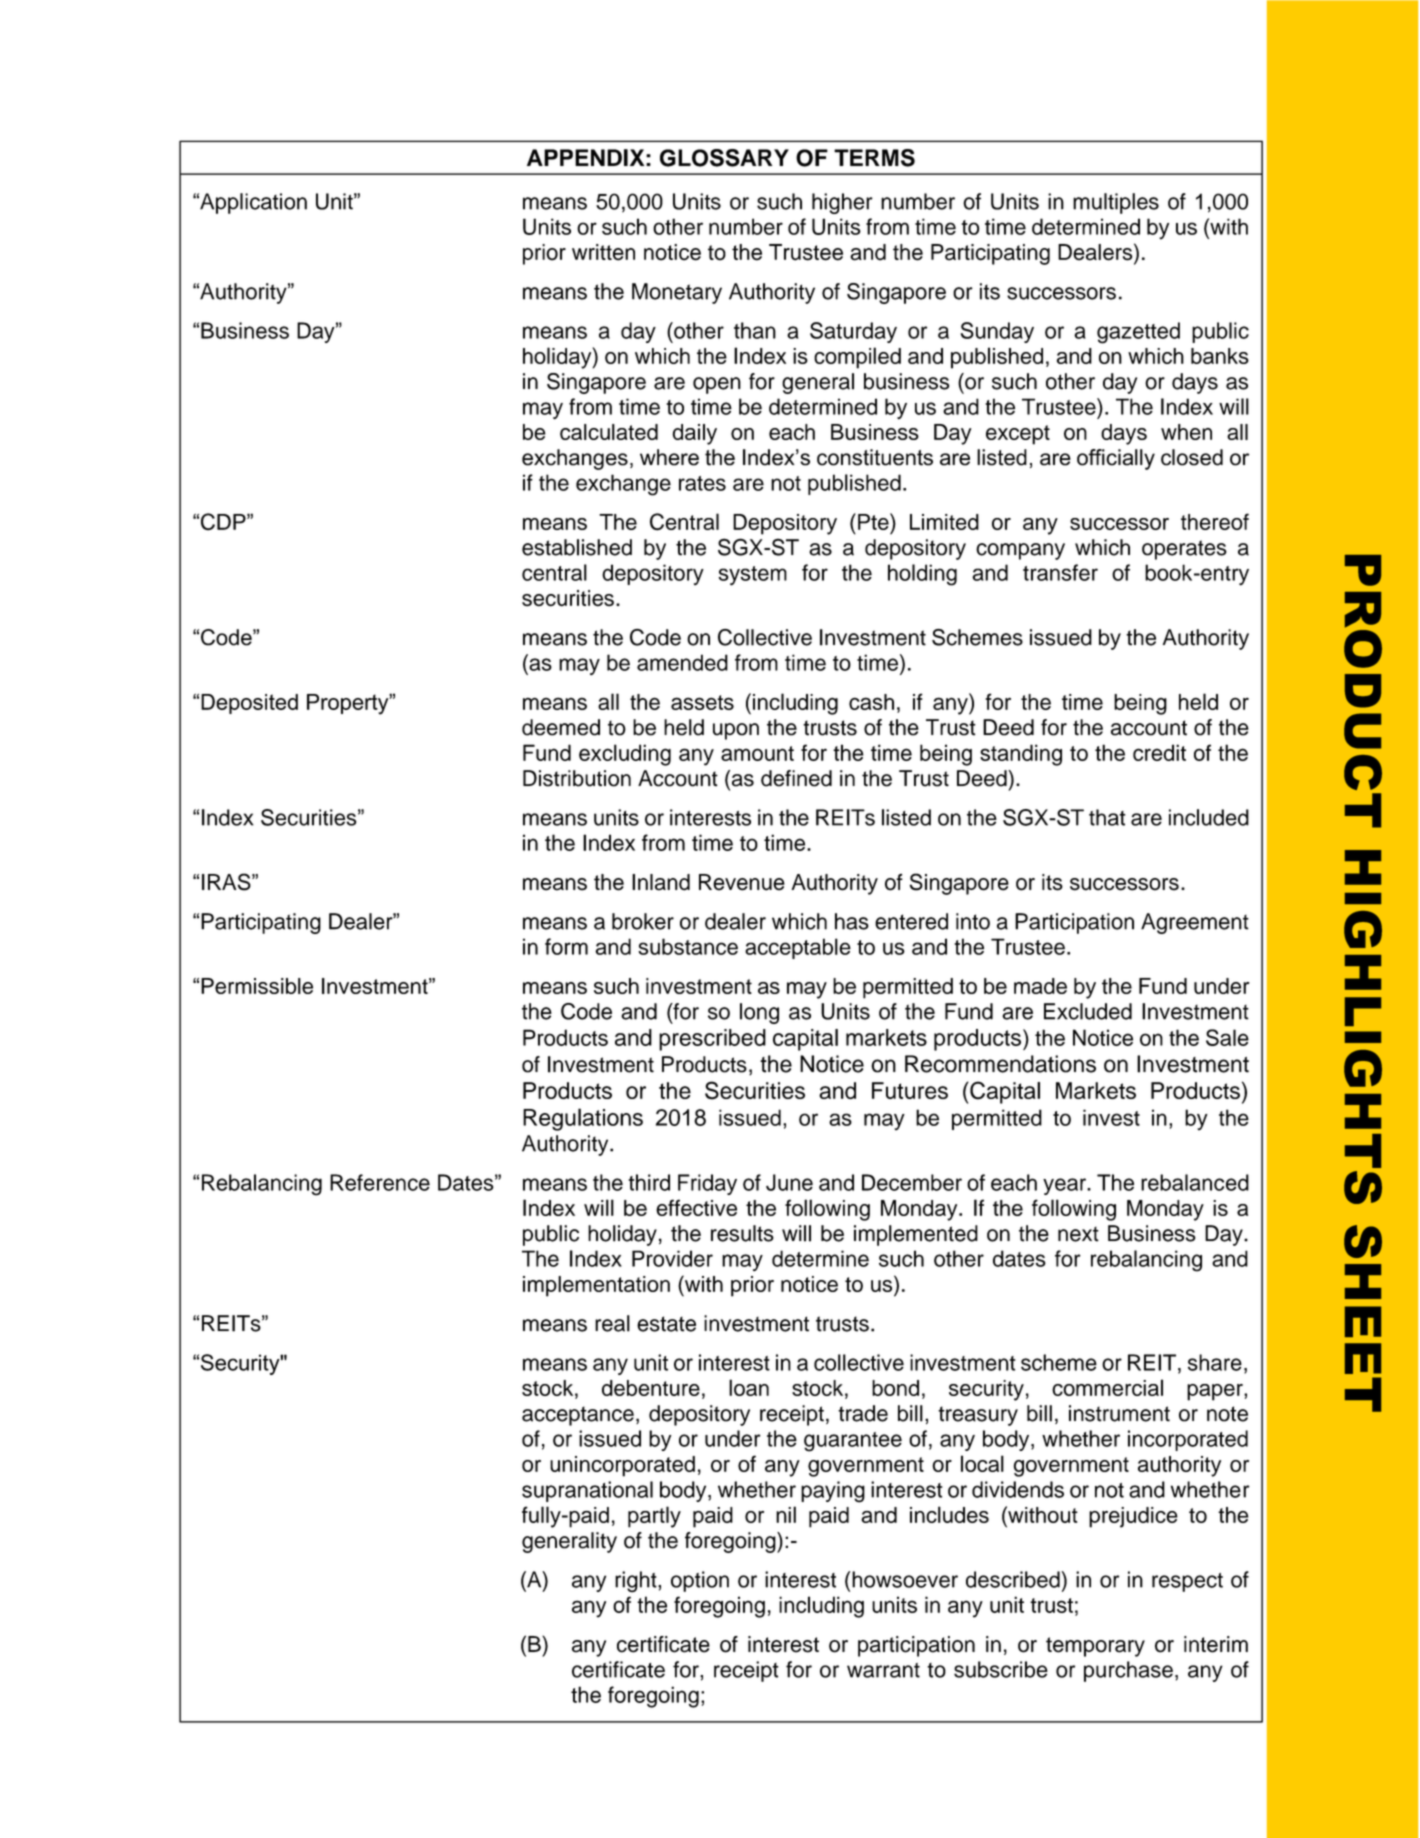 The height and width of the screenshot is (1838, 1420). What do you see at coordinates (1060, 572) in the screenshot?
I see `transfer` at bounding box center [1060, 572].
